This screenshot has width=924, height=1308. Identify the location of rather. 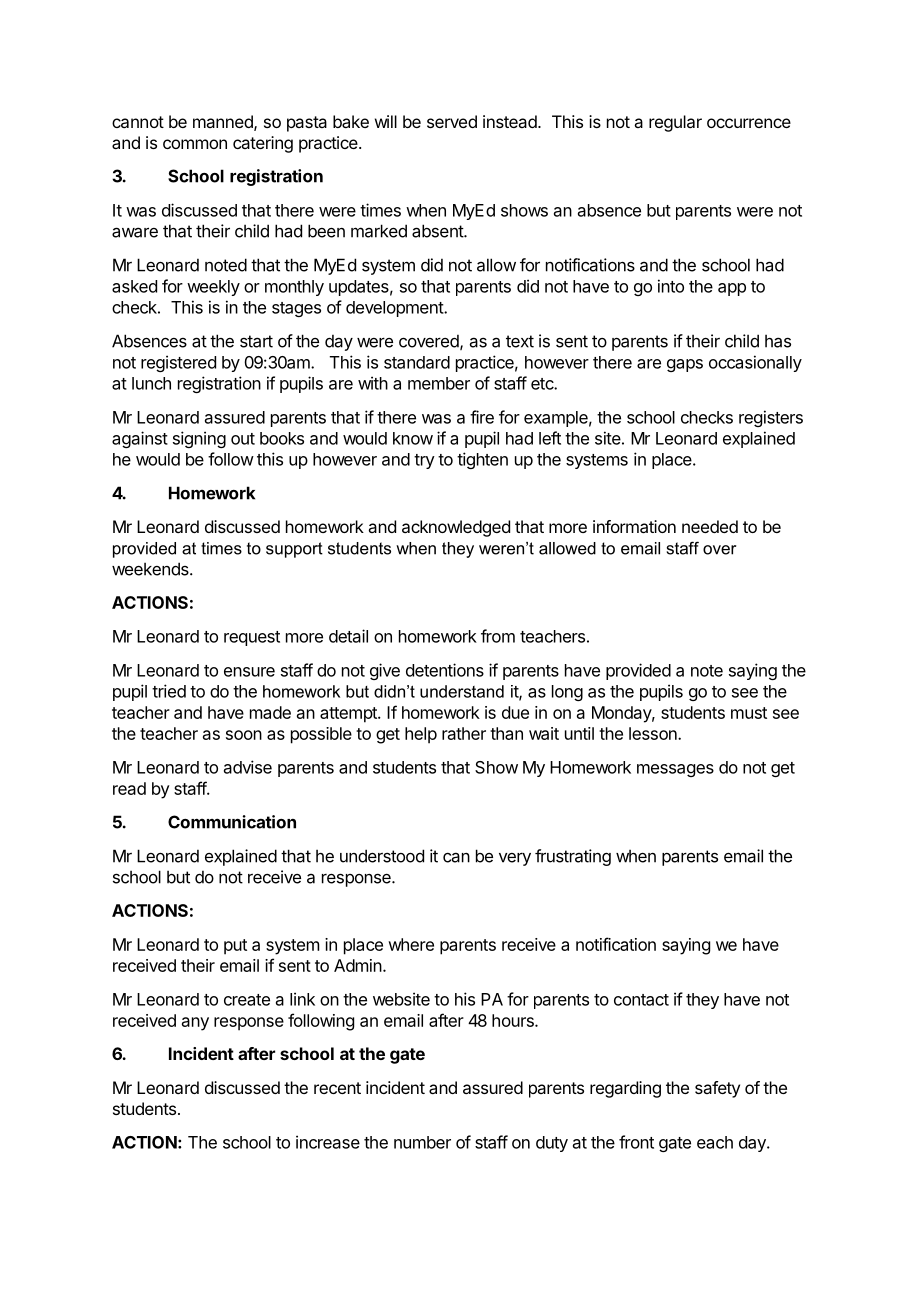
(464, 733).
